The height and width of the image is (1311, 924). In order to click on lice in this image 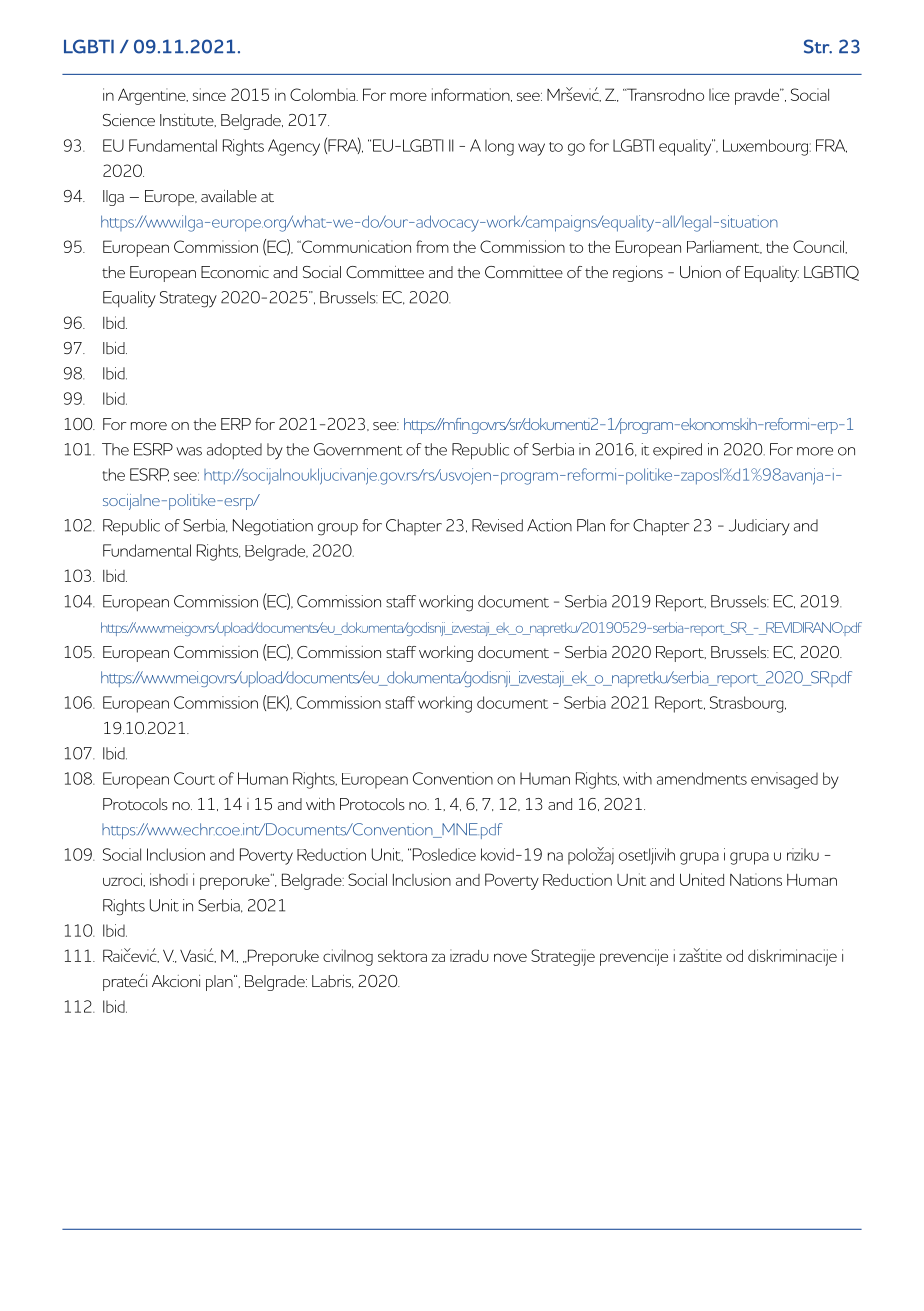, I will do `click(719, 94)`.
